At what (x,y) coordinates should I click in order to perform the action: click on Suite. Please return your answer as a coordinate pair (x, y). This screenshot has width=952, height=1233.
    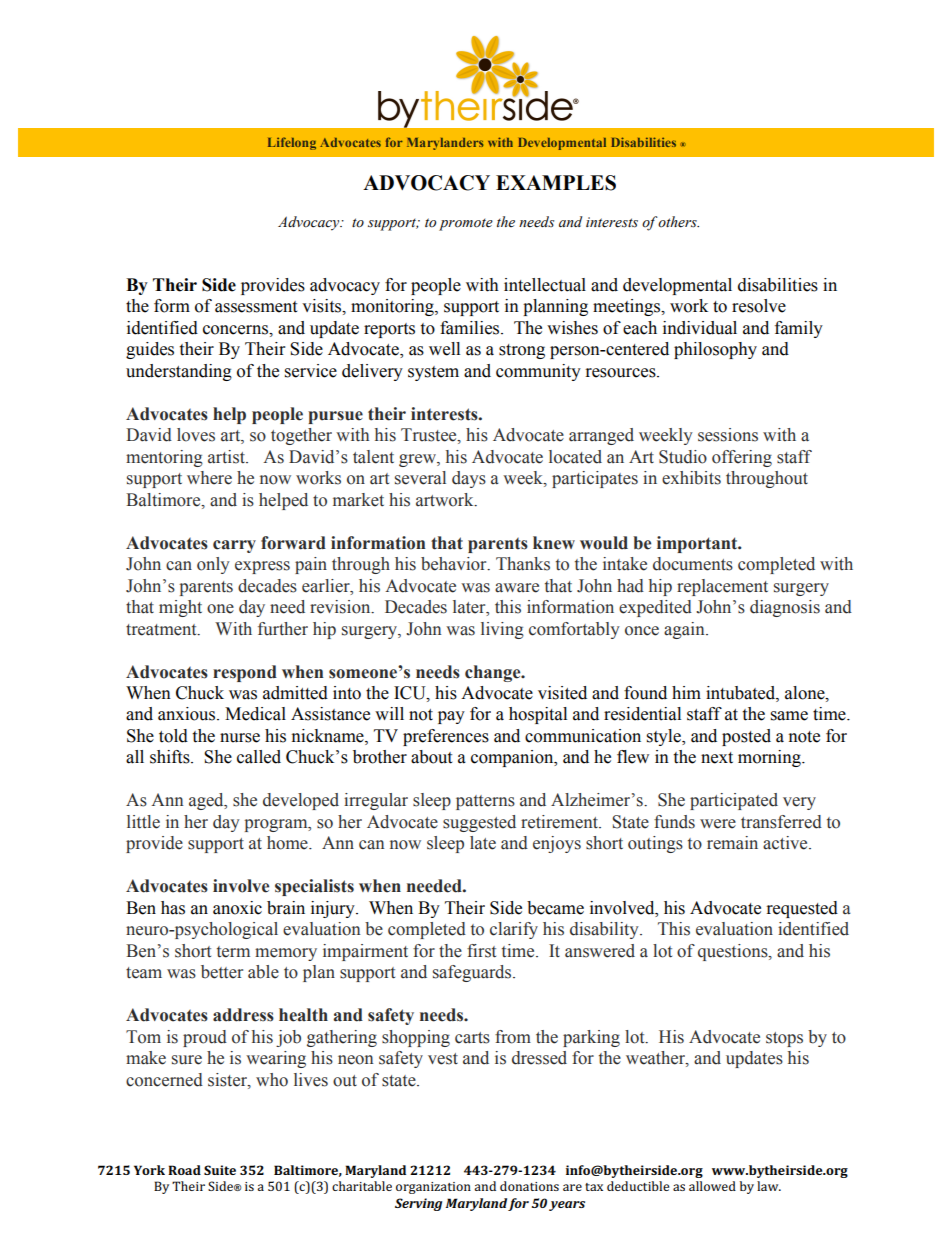
    Looking at the image, I should click on (220, 1170).
